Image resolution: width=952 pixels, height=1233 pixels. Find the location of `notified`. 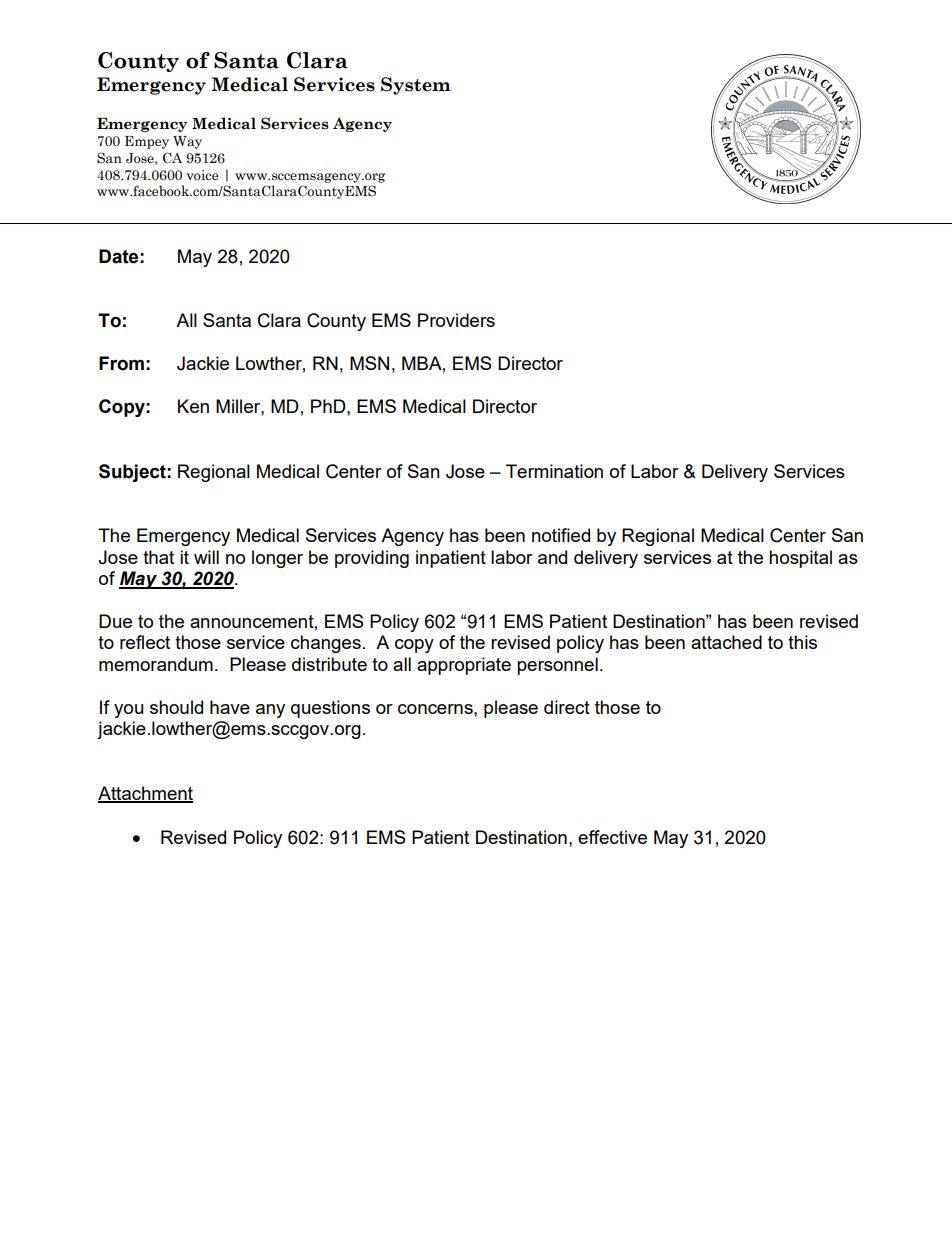

notified is located at coordinates (561, 535).
